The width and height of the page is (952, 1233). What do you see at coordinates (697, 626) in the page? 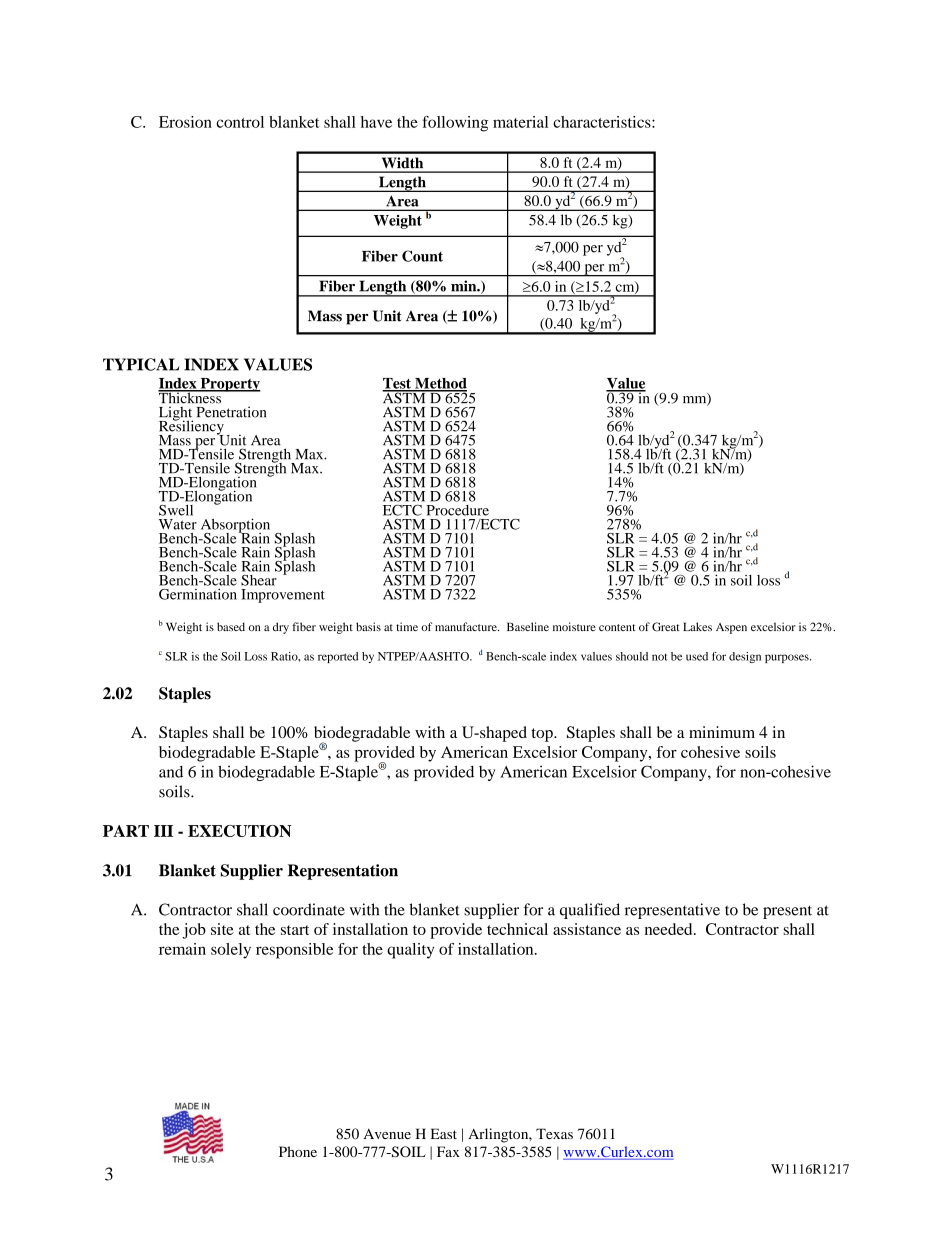
I see `Lakes` at bounding box center [697, 626].
